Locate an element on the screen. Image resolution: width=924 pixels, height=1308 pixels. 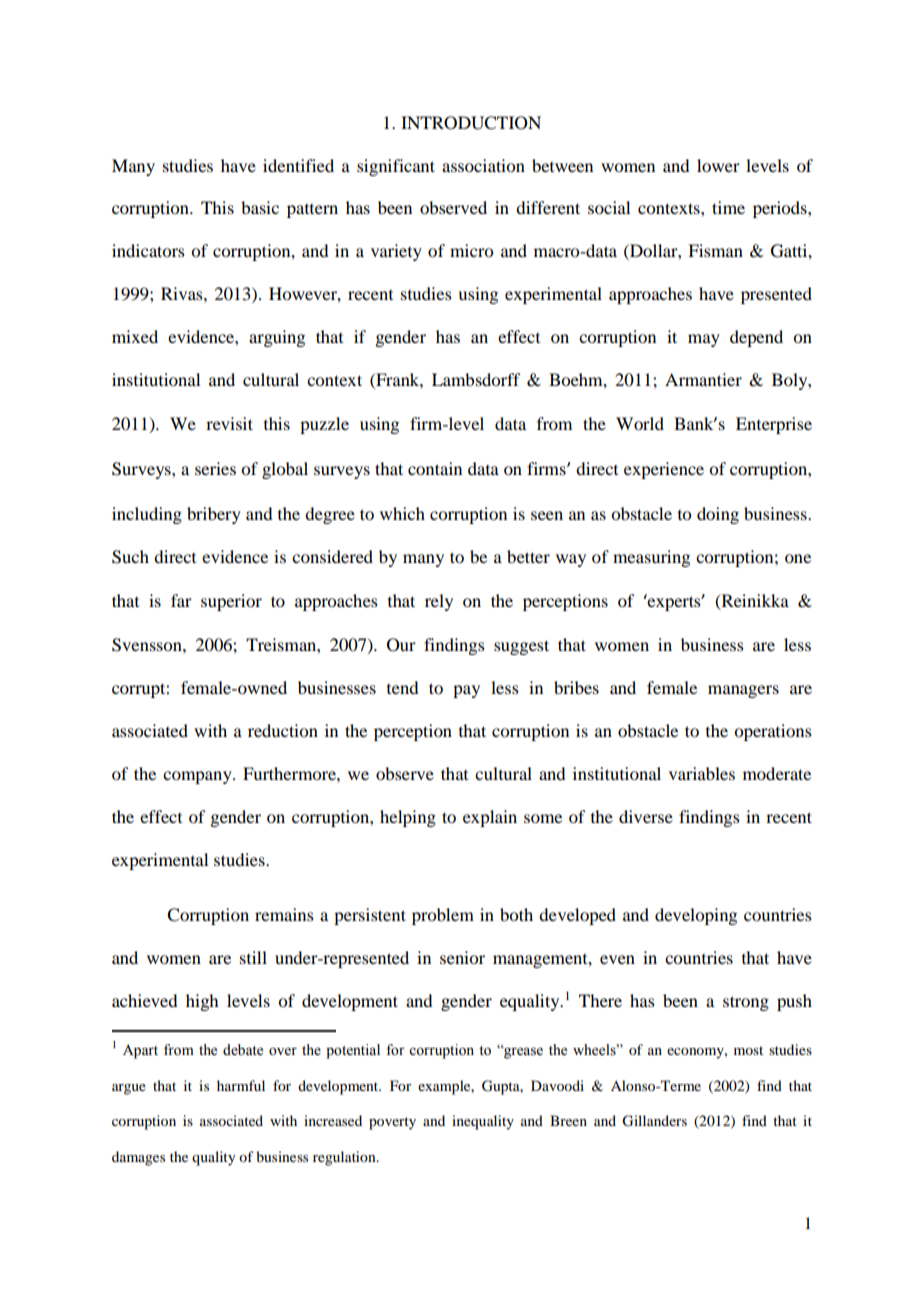
association is located at coordinates (483, 165).
